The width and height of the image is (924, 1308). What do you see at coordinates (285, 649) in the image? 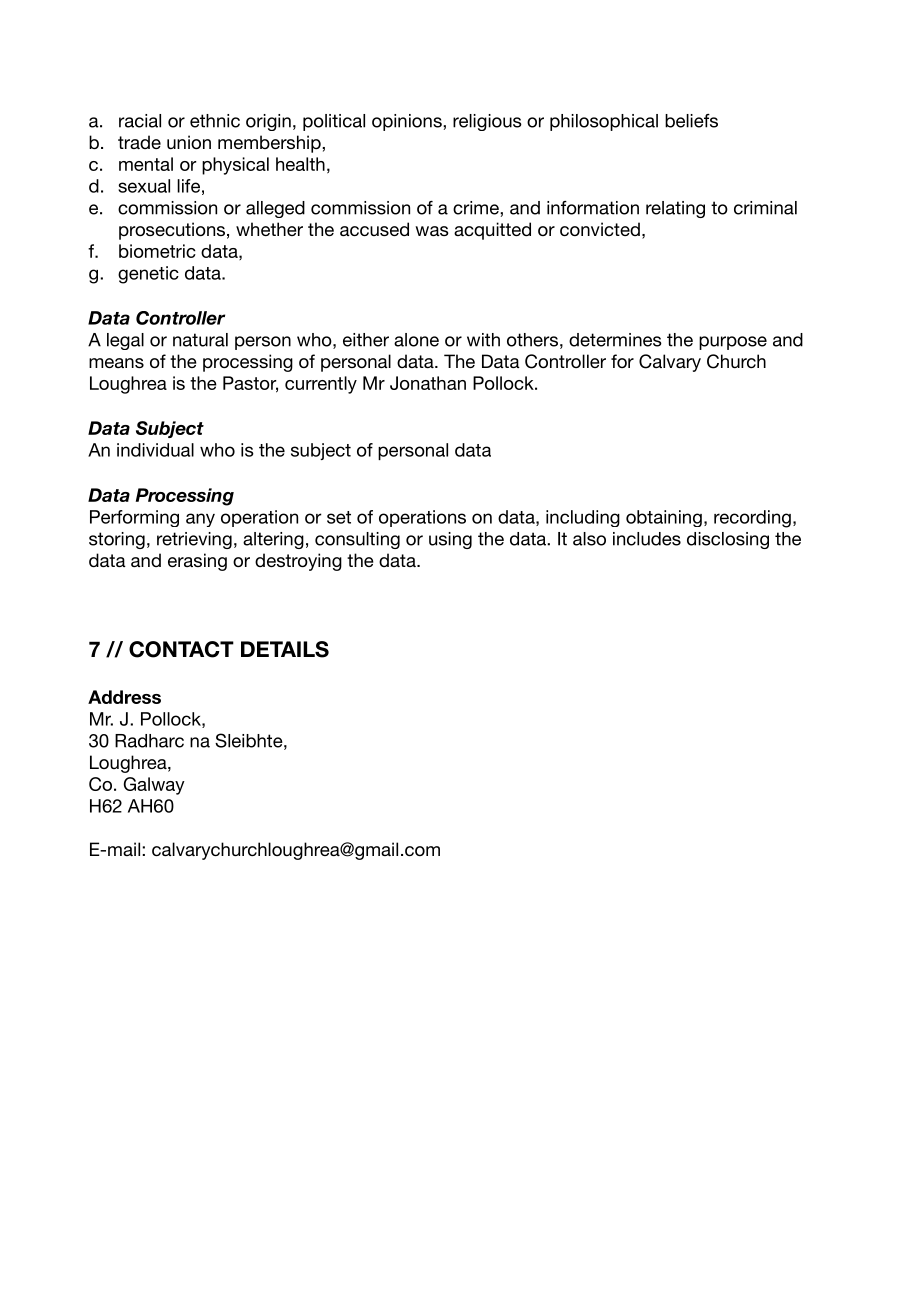
I see `DETAILS` at bounding box center [285, 649].
